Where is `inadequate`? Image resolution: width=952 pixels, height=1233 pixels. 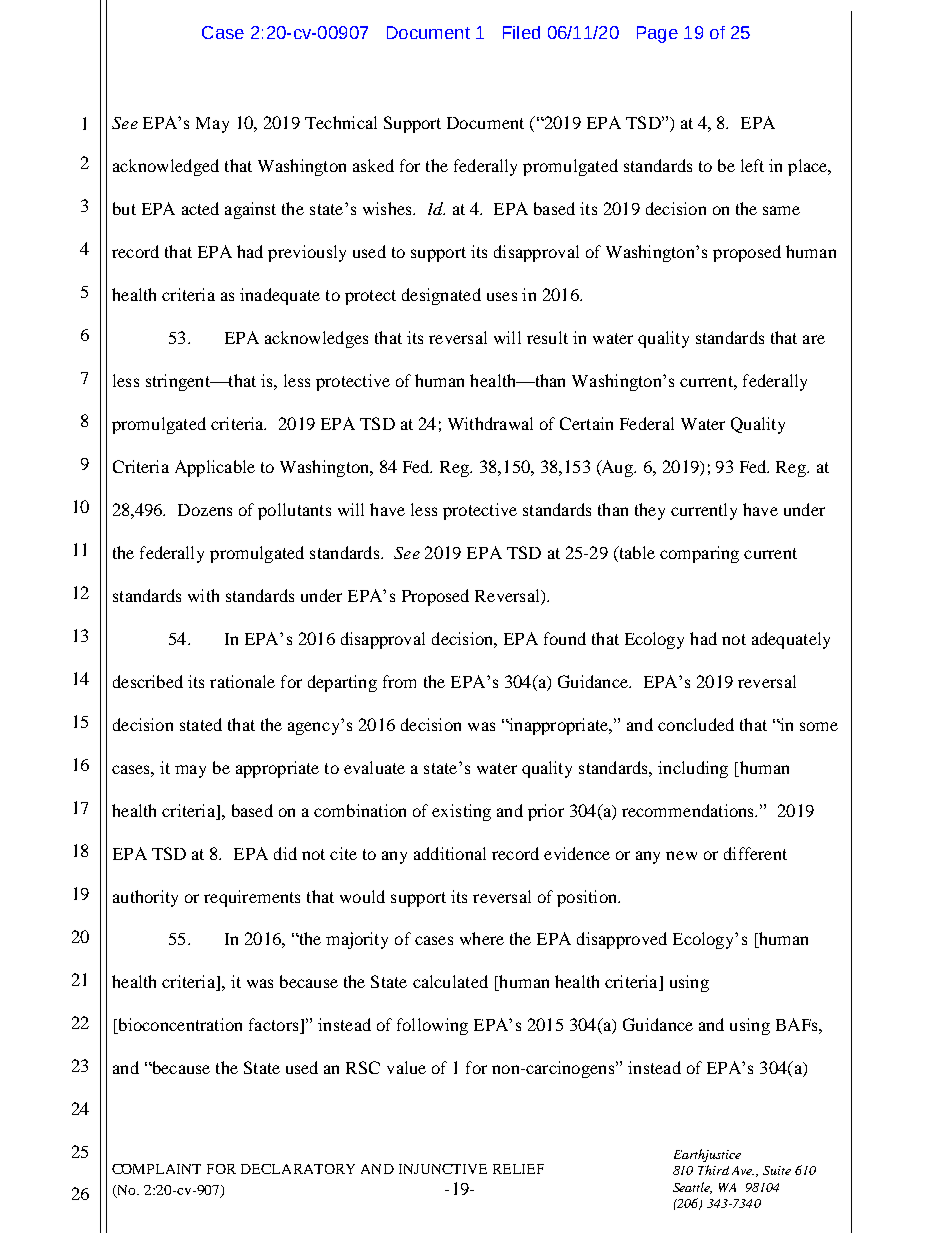
inadequate is located at coordinates (280, 296).
